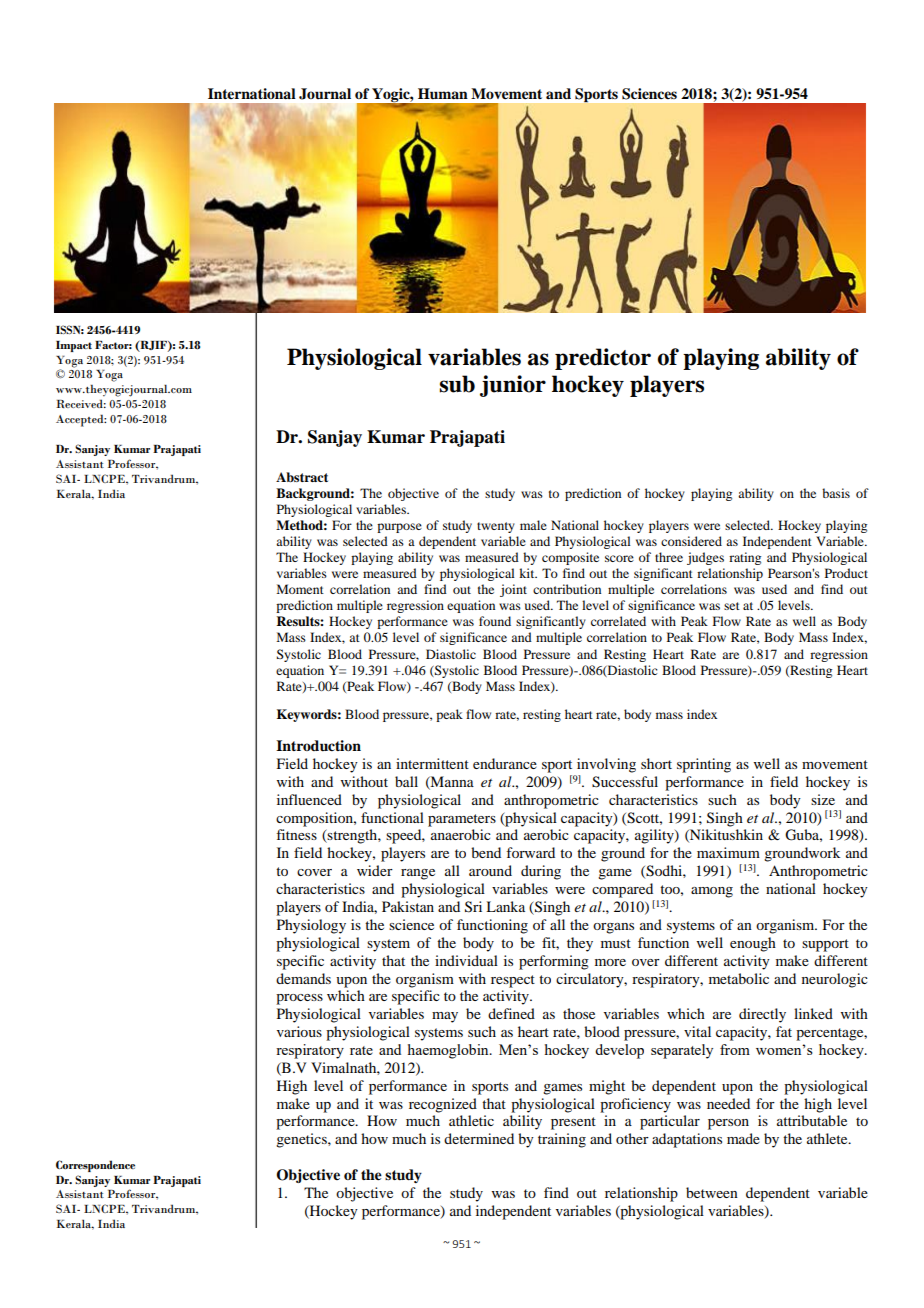  What do you see at coordinates (479, 1138) in the screenshot?
I see `determined` at bounding box center [479, 1138].
